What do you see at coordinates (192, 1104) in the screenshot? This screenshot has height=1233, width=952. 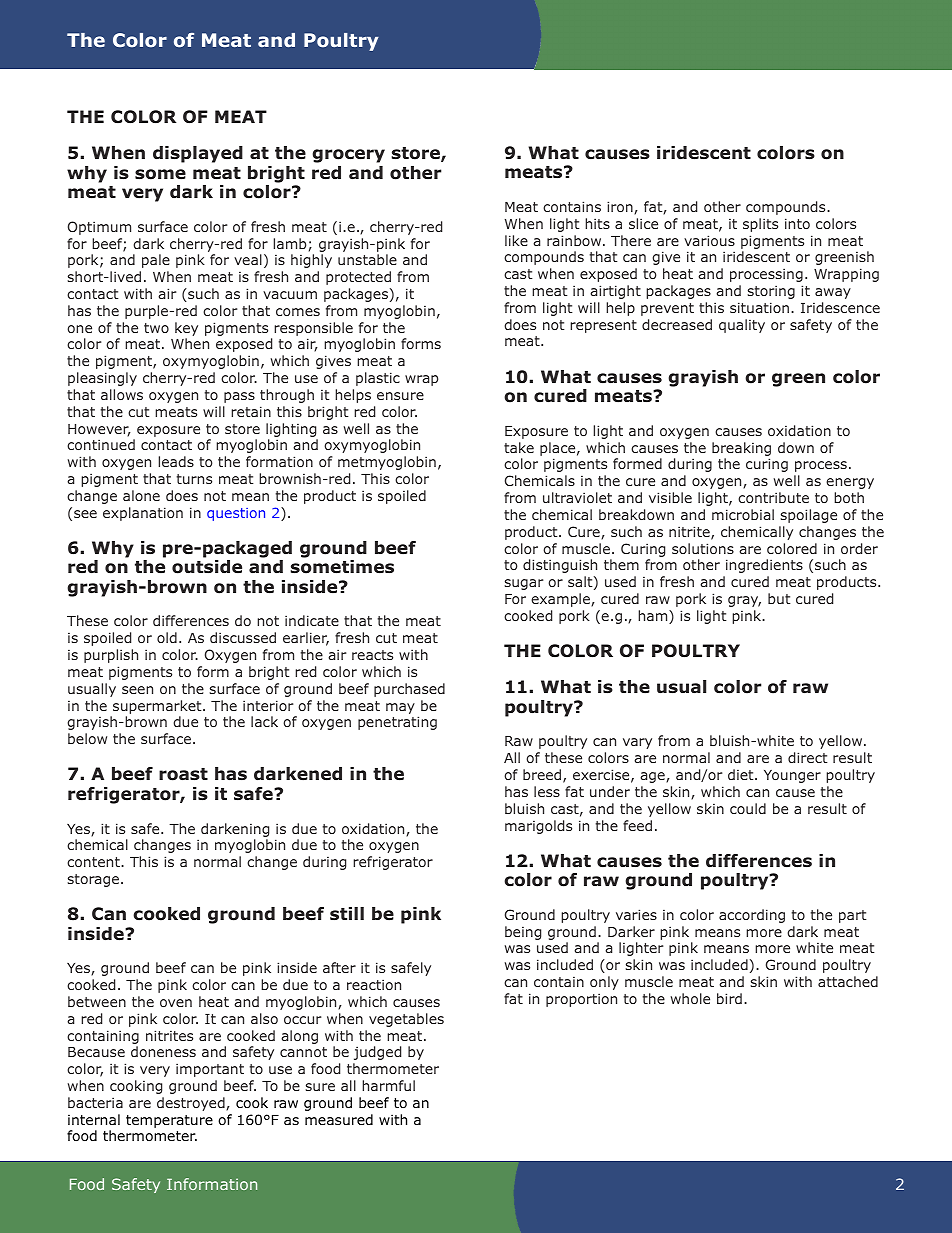 I see `destroyed` at bounding box center [192, 1104].
